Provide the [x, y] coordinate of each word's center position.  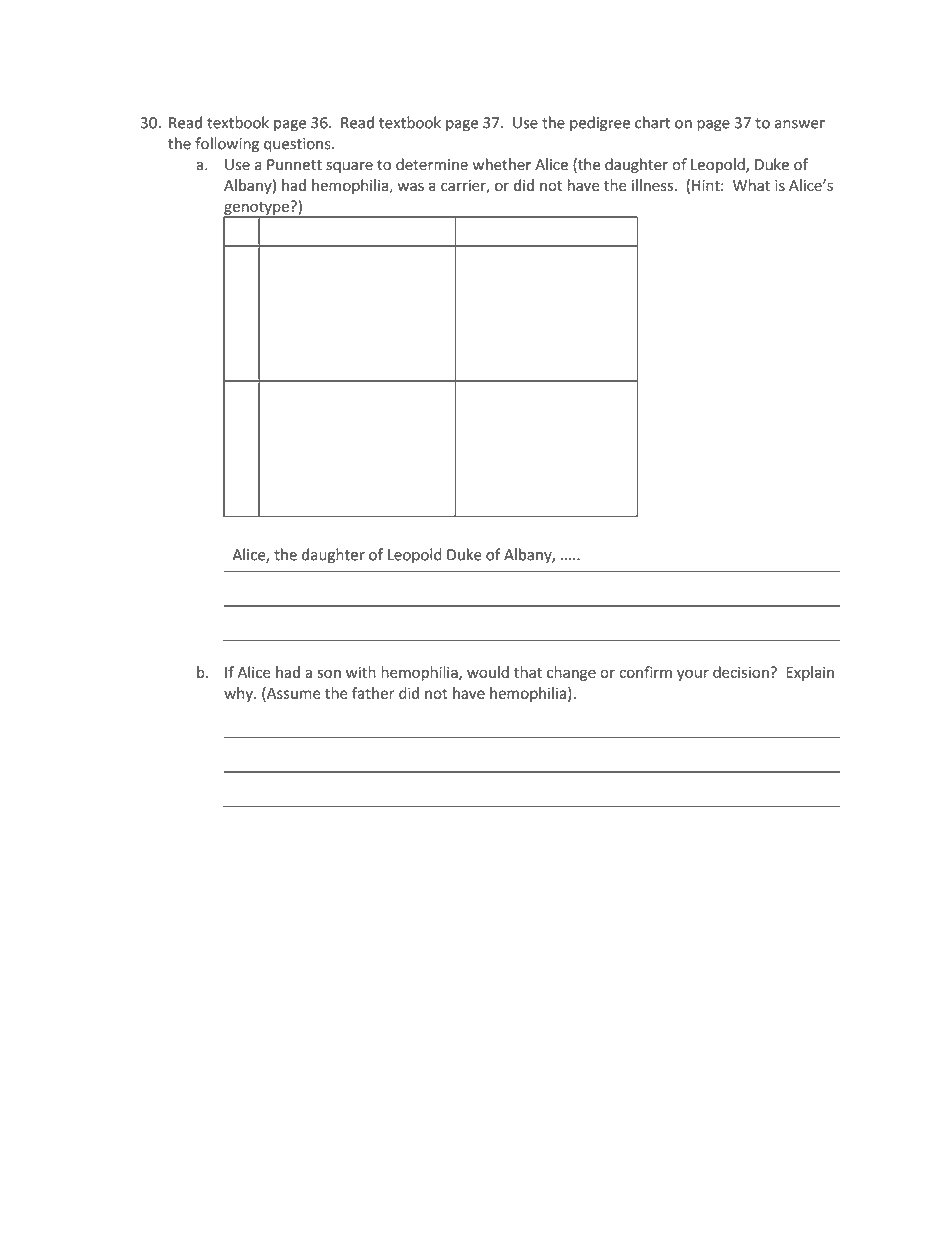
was [411, 186]
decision [742, 672]
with [361, 672]
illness [652, 185]
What [751, 185]
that [528, 672]
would [488, 672]
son [329, 673]
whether [502, 164]
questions [298, 145]
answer [800, 124]
